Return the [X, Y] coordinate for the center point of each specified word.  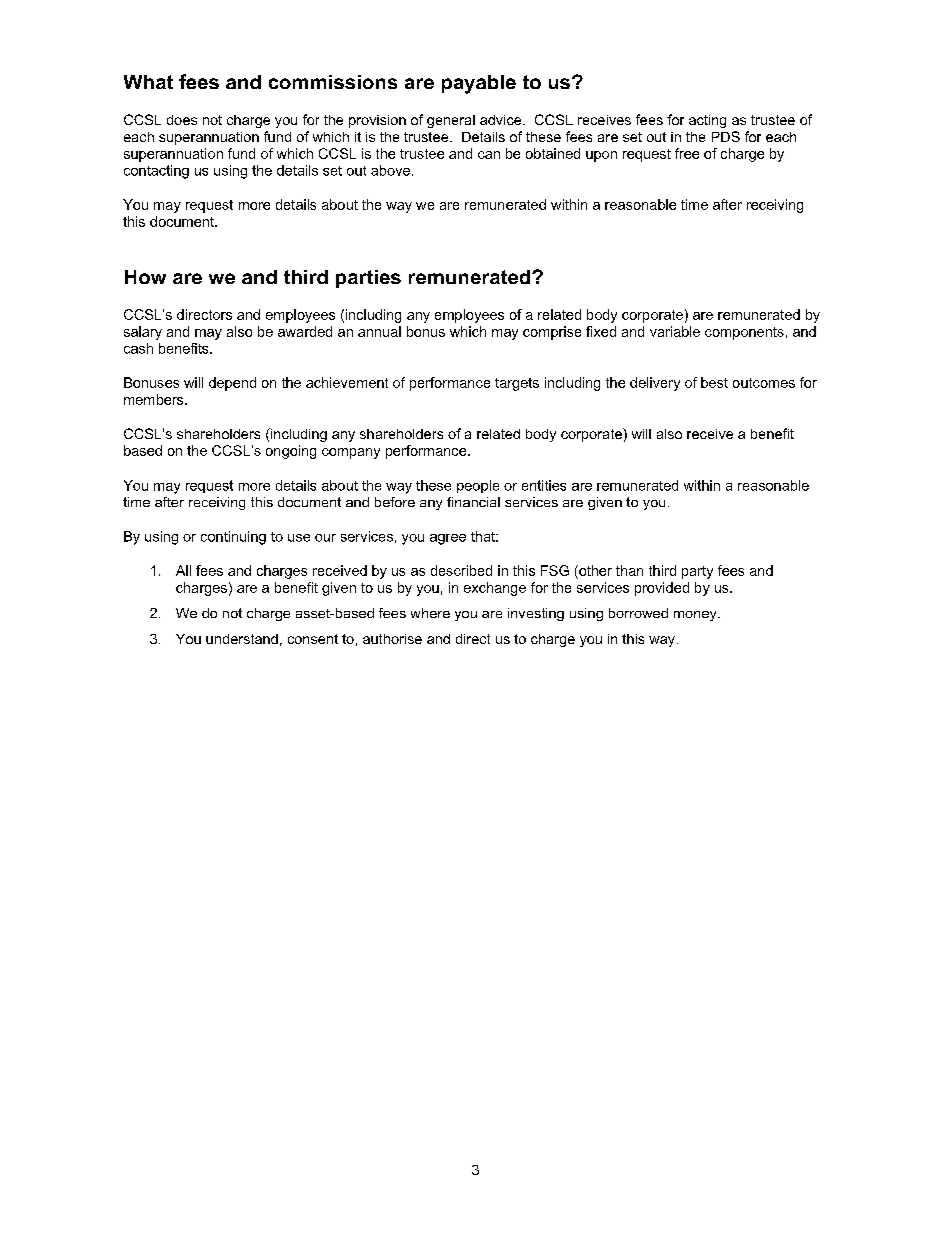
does [182, 120]
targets [517, 384]
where [430, 613]
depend [232, 384]
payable [479, 84]
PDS [726, 136]
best [714, 382]
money [696, 616]
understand [242, 639]
